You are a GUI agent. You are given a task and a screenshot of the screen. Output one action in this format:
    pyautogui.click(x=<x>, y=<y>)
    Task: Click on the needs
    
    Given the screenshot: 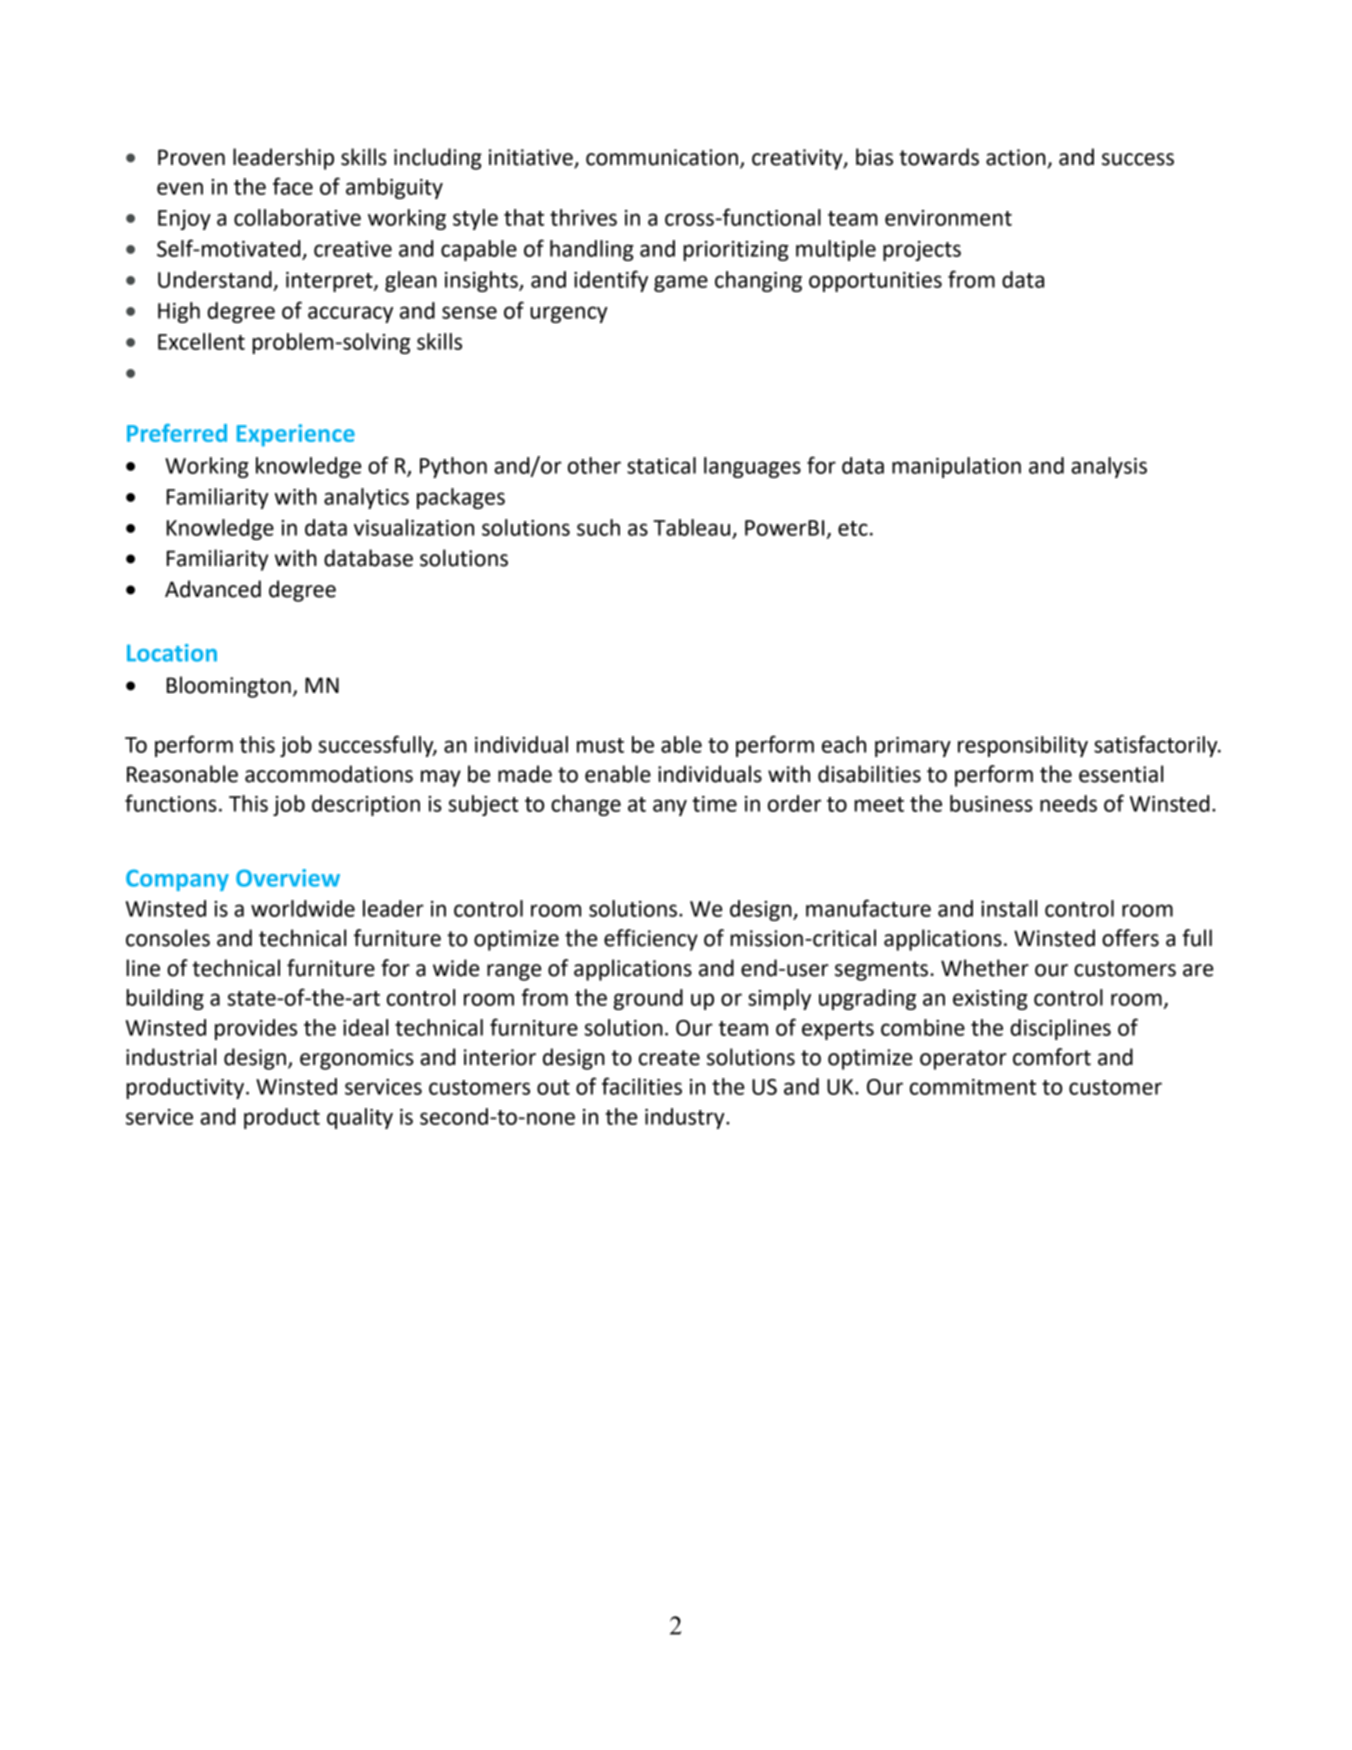 What is the action you would take?
    pyautogui.click(x=1068, y=803)
